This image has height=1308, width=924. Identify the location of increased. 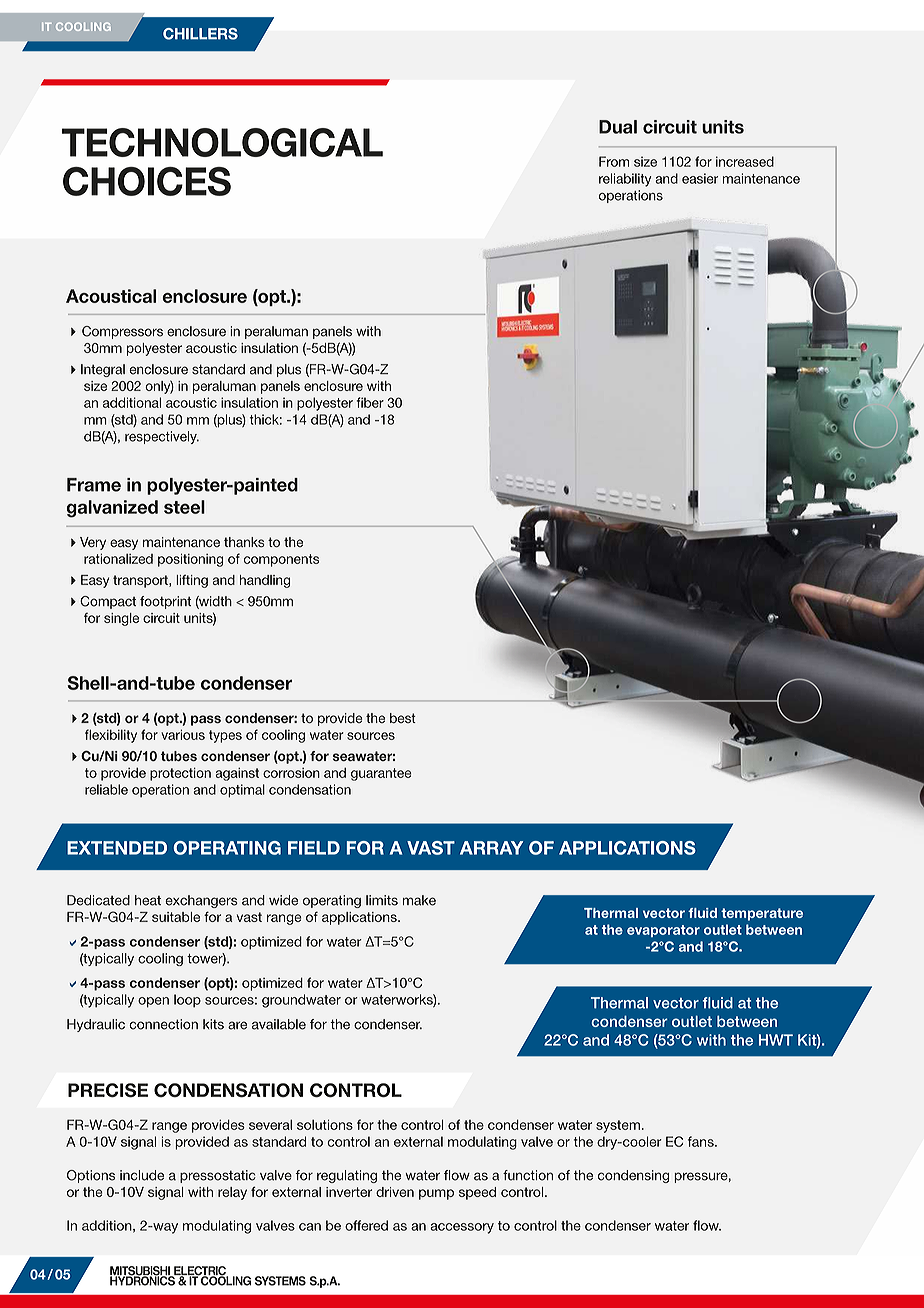
(745, 161).
